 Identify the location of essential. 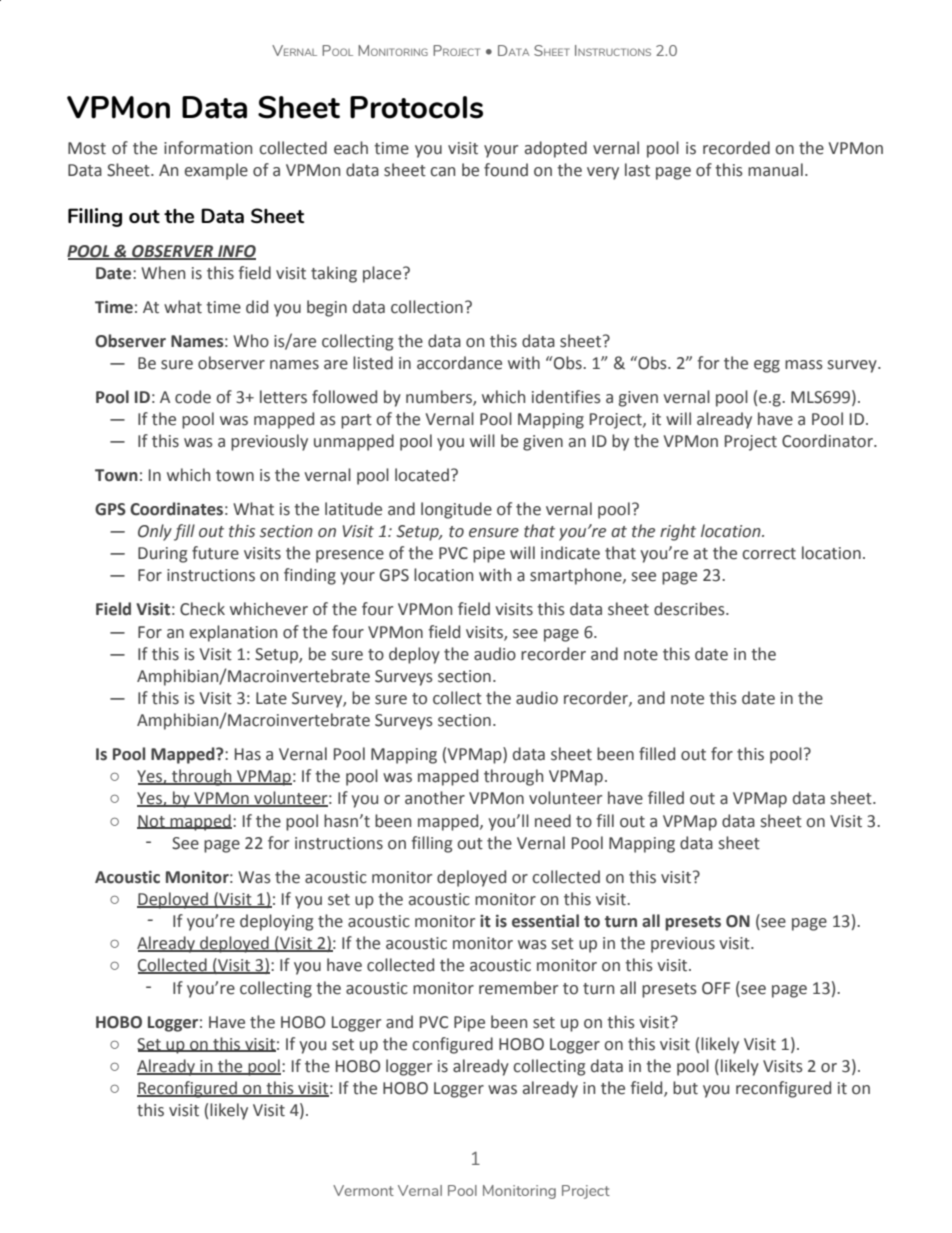
(545, 921).
